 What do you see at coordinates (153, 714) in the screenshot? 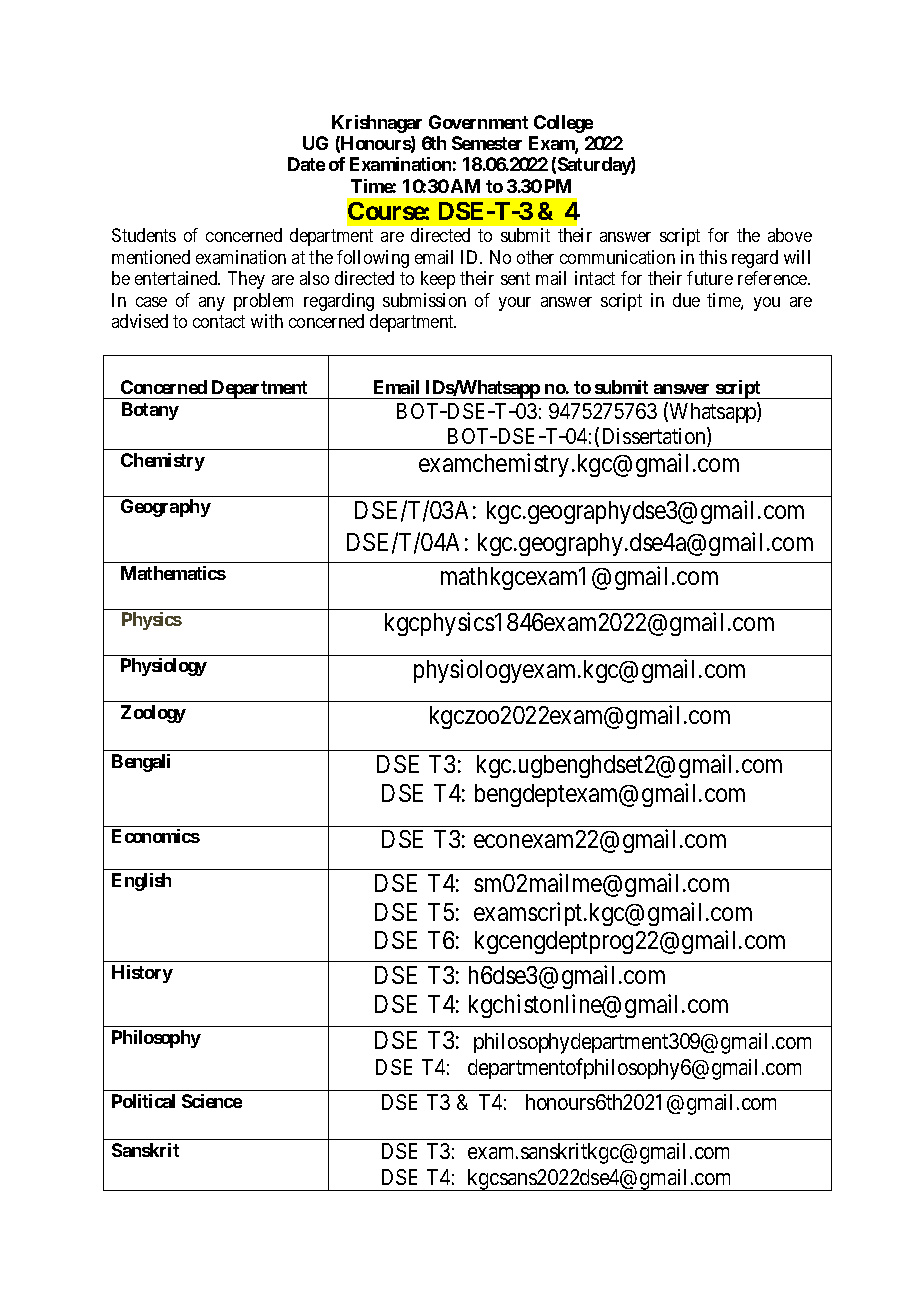
I see `Zoology` at bounding box center [153, 714].
